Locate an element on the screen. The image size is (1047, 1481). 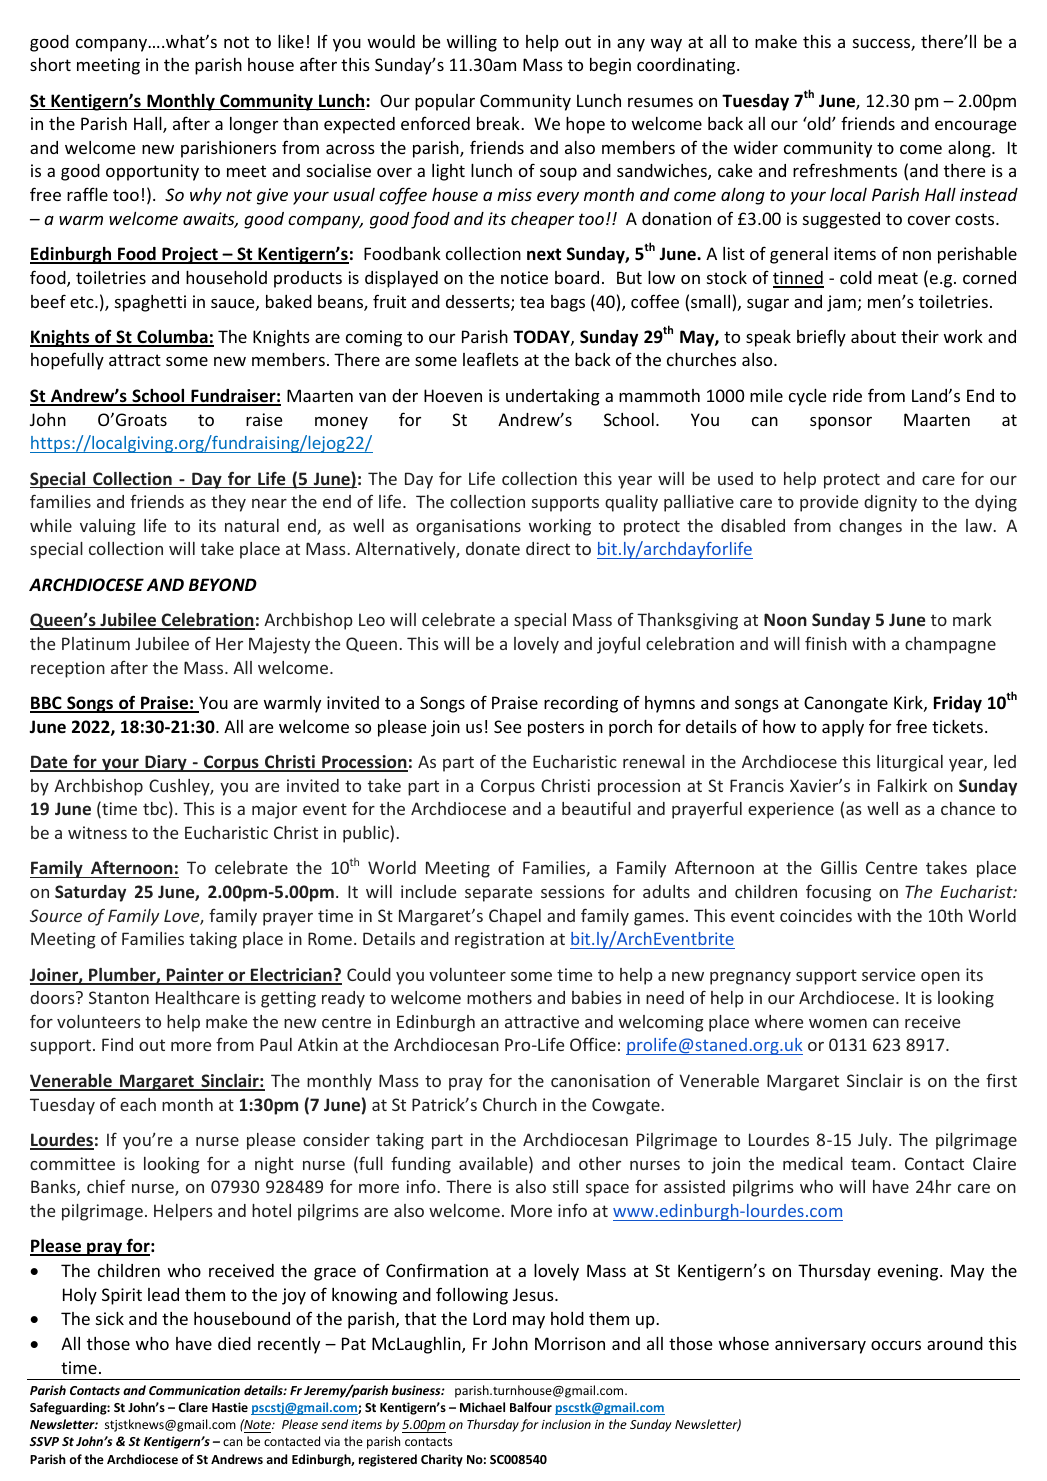
each is located at coordinates (138, 1104).
